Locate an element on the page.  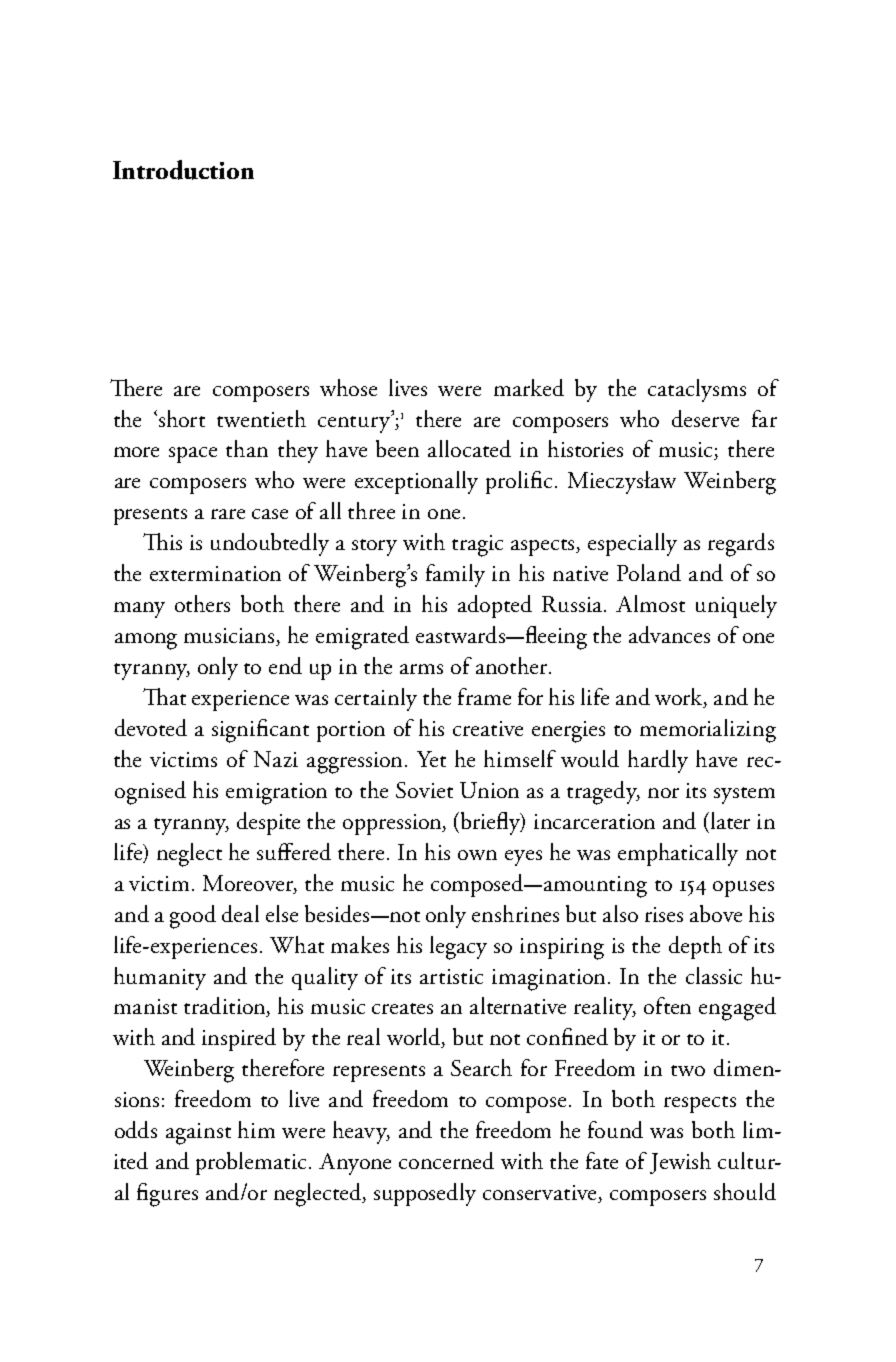
arms is located at coordinates (421, 669).
